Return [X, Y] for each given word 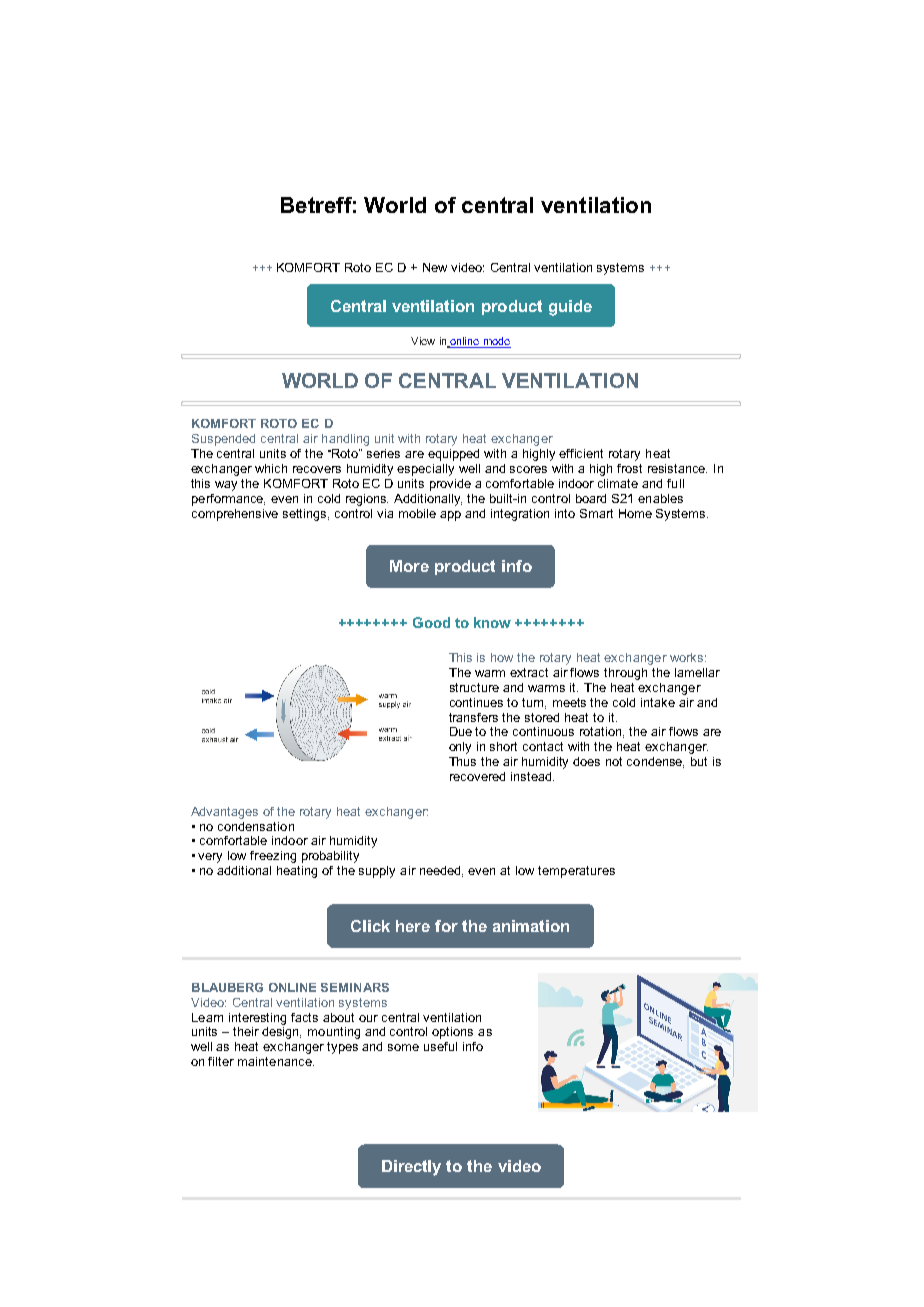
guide [570, 308]
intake [658, 702]
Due [461, 731]
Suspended [223, 440]
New [435, 267]
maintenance [276, 1061]
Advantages [224, 813]
